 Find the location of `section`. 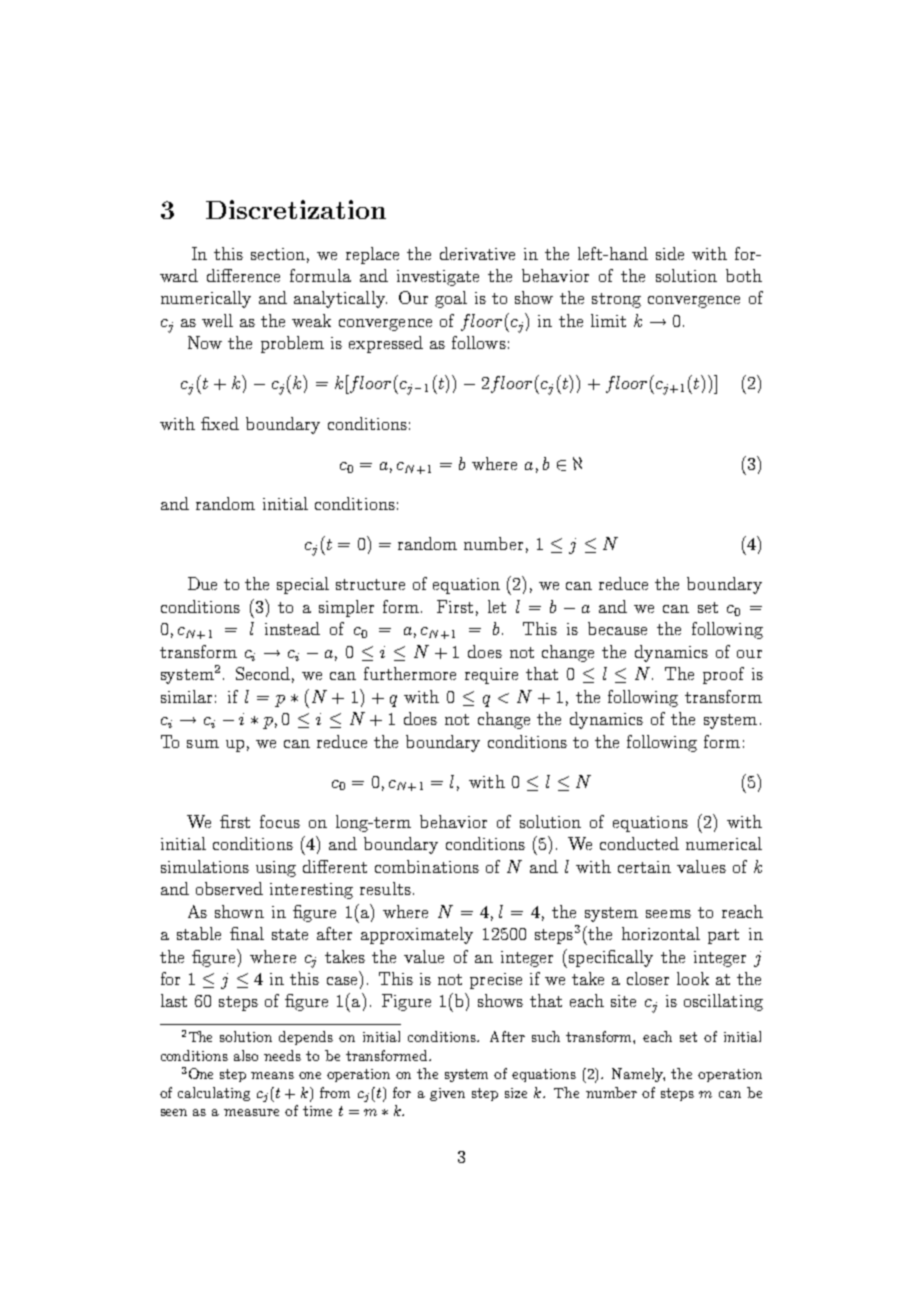

section is located at coordinates (278, 254).
